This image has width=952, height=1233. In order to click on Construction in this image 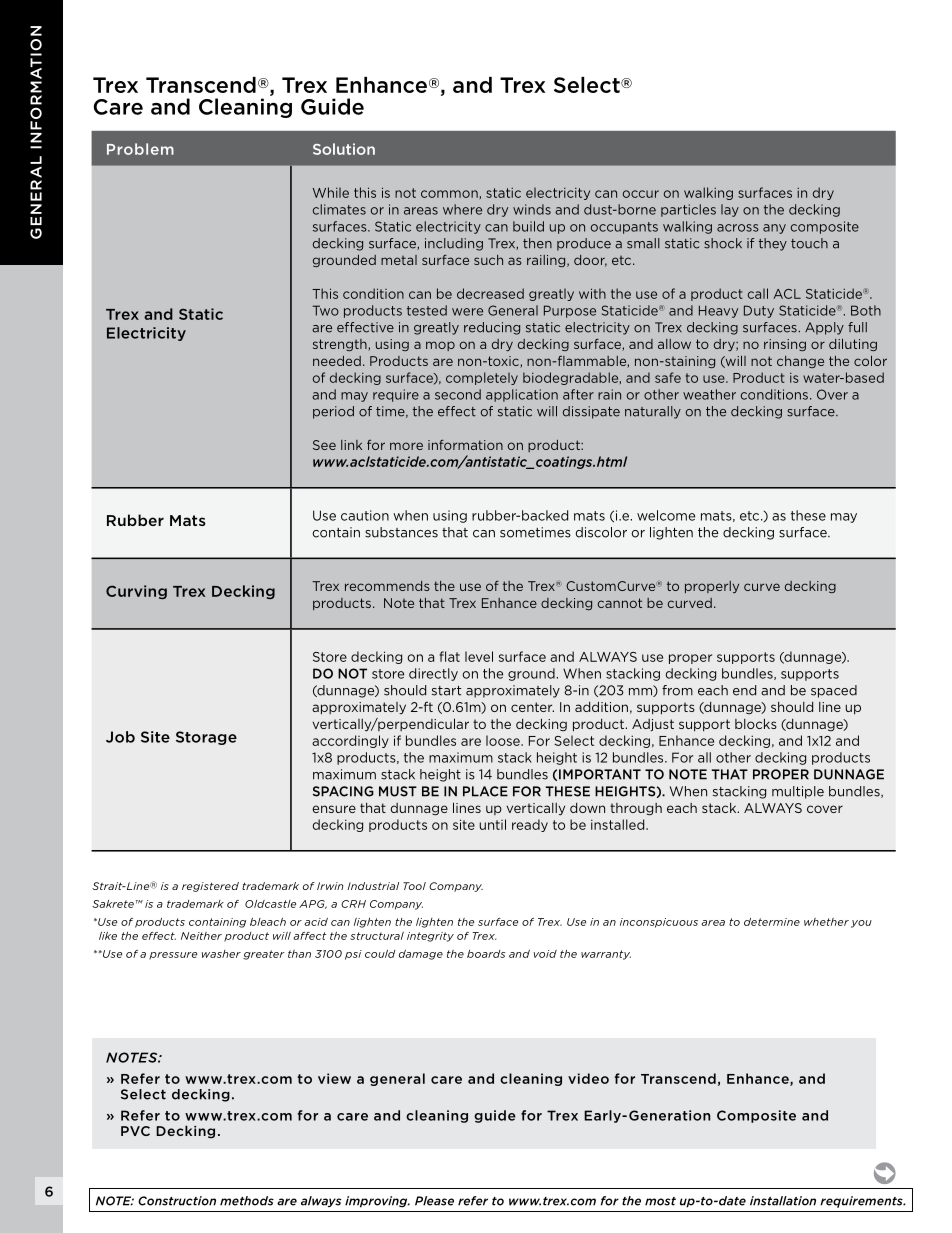, I will do `click(177, 1201)`.
